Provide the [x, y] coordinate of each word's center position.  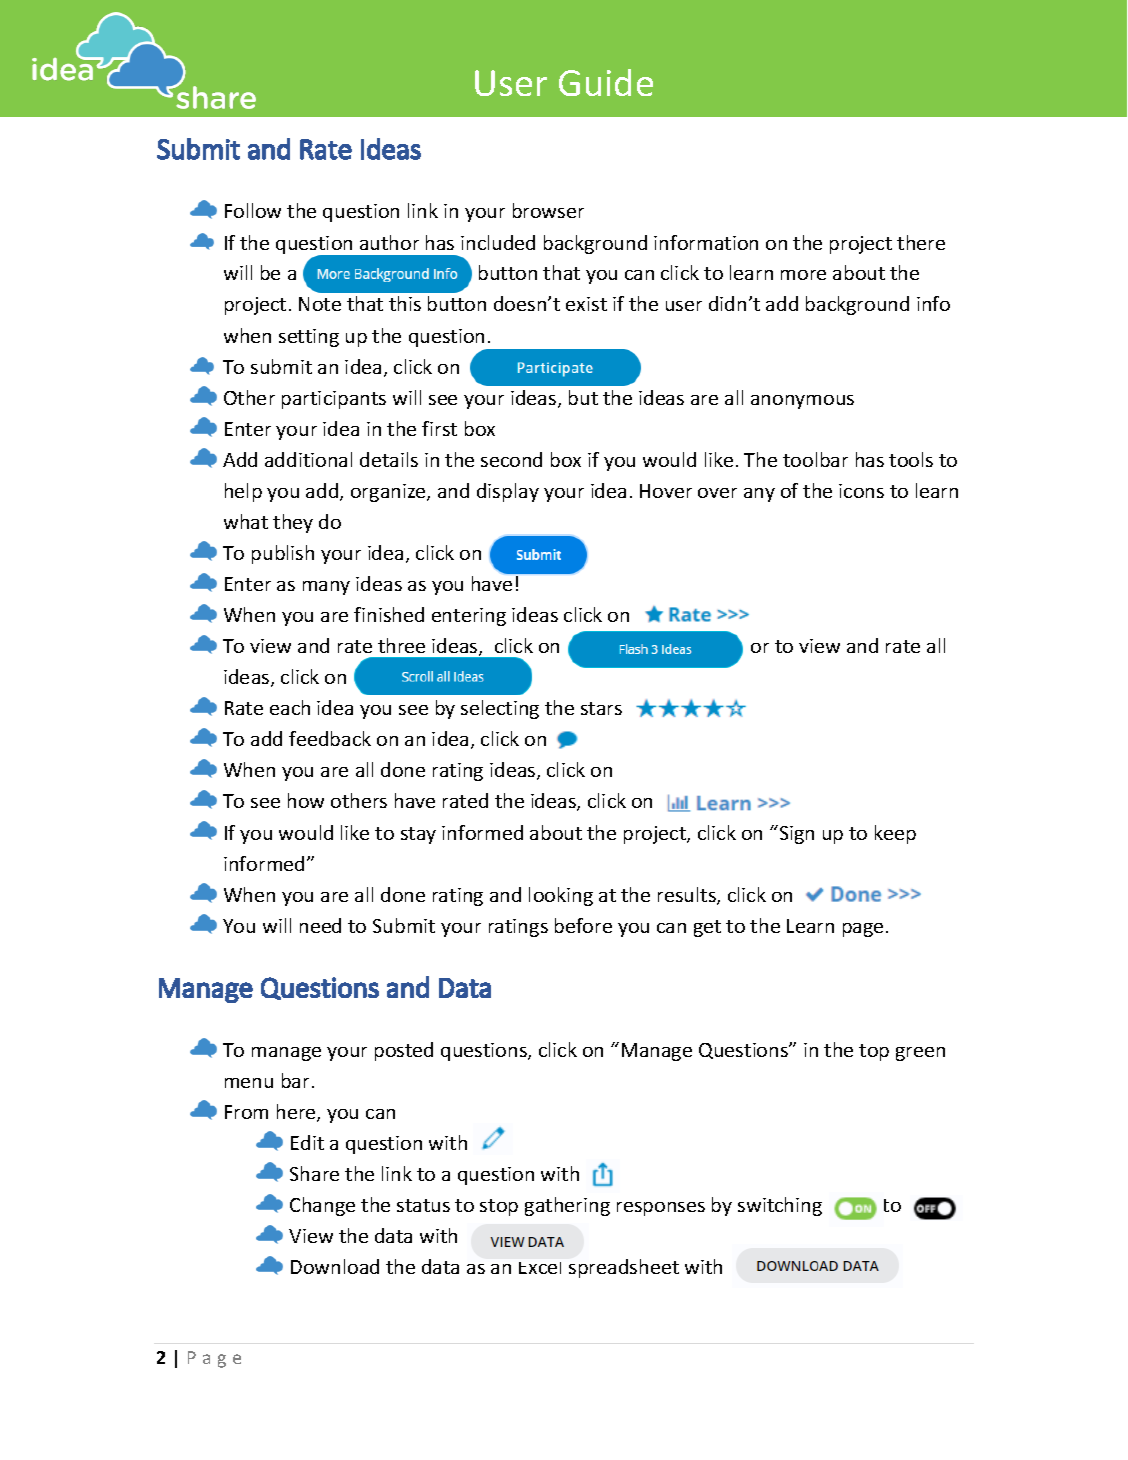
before [583, 925]
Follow [253, 210]
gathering [567, 1206]
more [803, 275]
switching [780, 1206]
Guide [606, 82]
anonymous [802, 402]
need [320, 925]
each [290, 707]
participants [334, 400]
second [511, 459]
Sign [795, 834]
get [707, 928]
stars [601, 708]
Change [322, 1206]
